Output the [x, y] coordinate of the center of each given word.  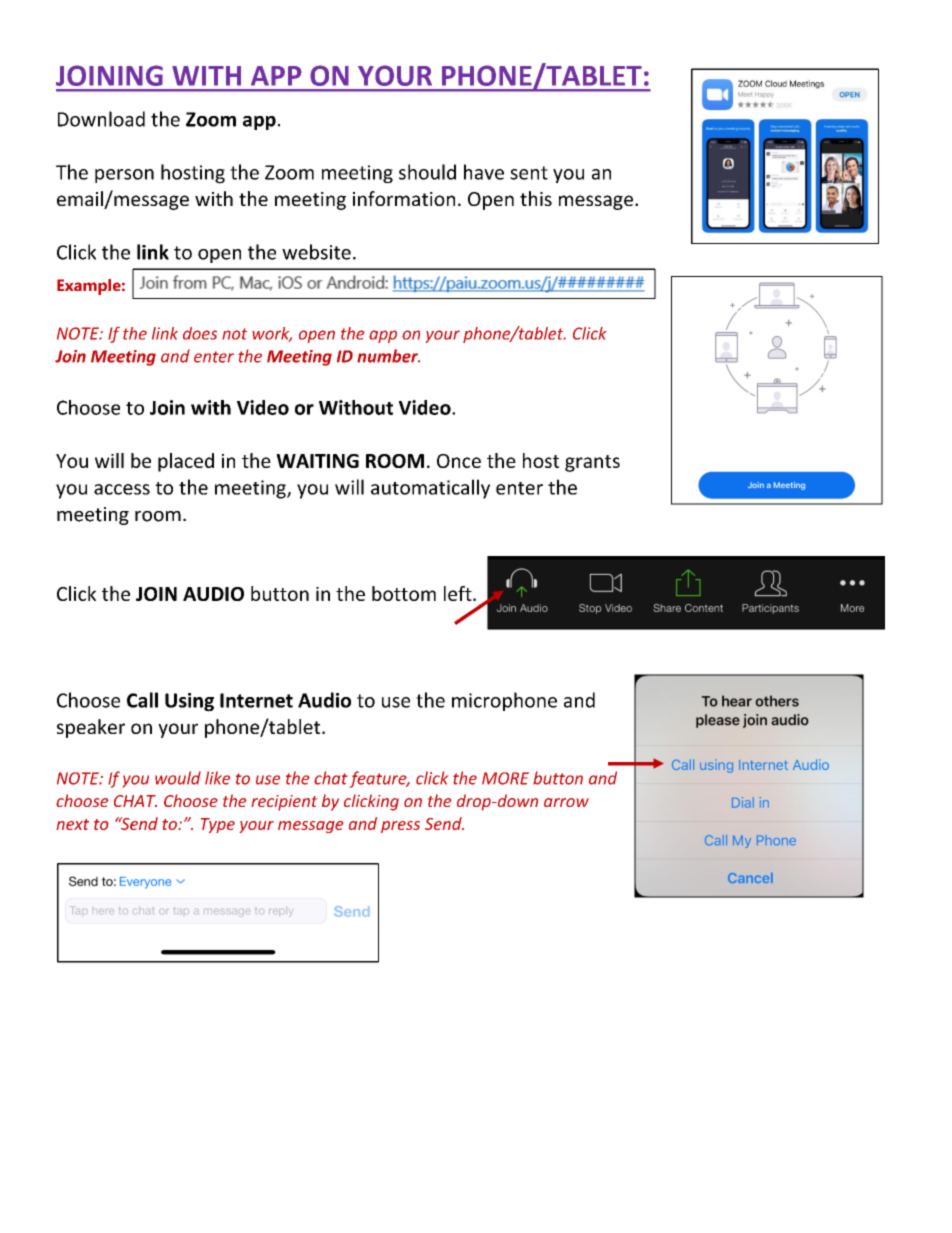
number [388, 356]
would [178, 778]
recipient [284, 803]
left [459, 593]
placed [186, 462]
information [404, 198]
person [124, 176]
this [536, 198]
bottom [404, 593]
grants [592, 463]
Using [189, 702]
